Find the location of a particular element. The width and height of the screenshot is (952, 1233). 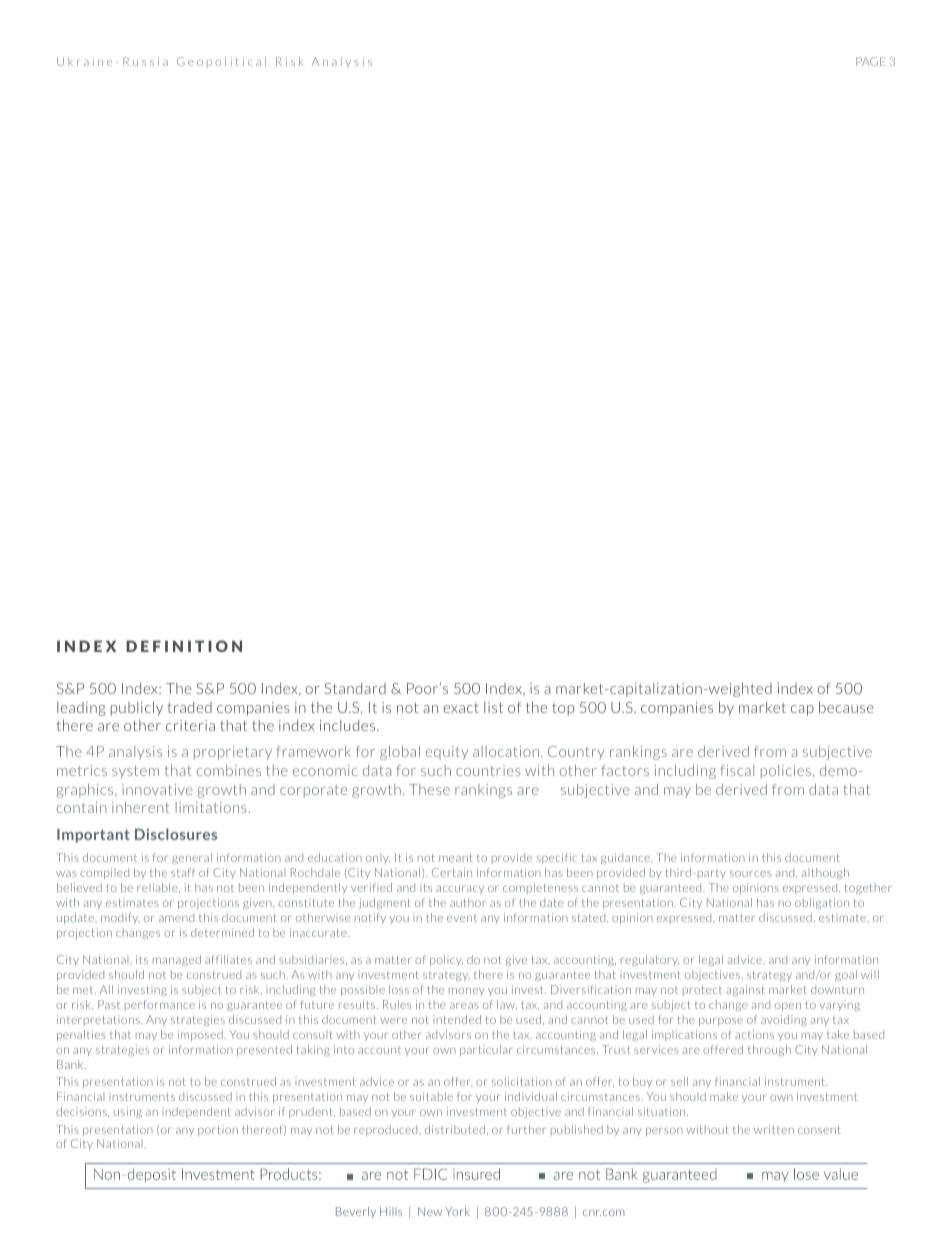

Geopolitical is located at coordinates (221, 61).
